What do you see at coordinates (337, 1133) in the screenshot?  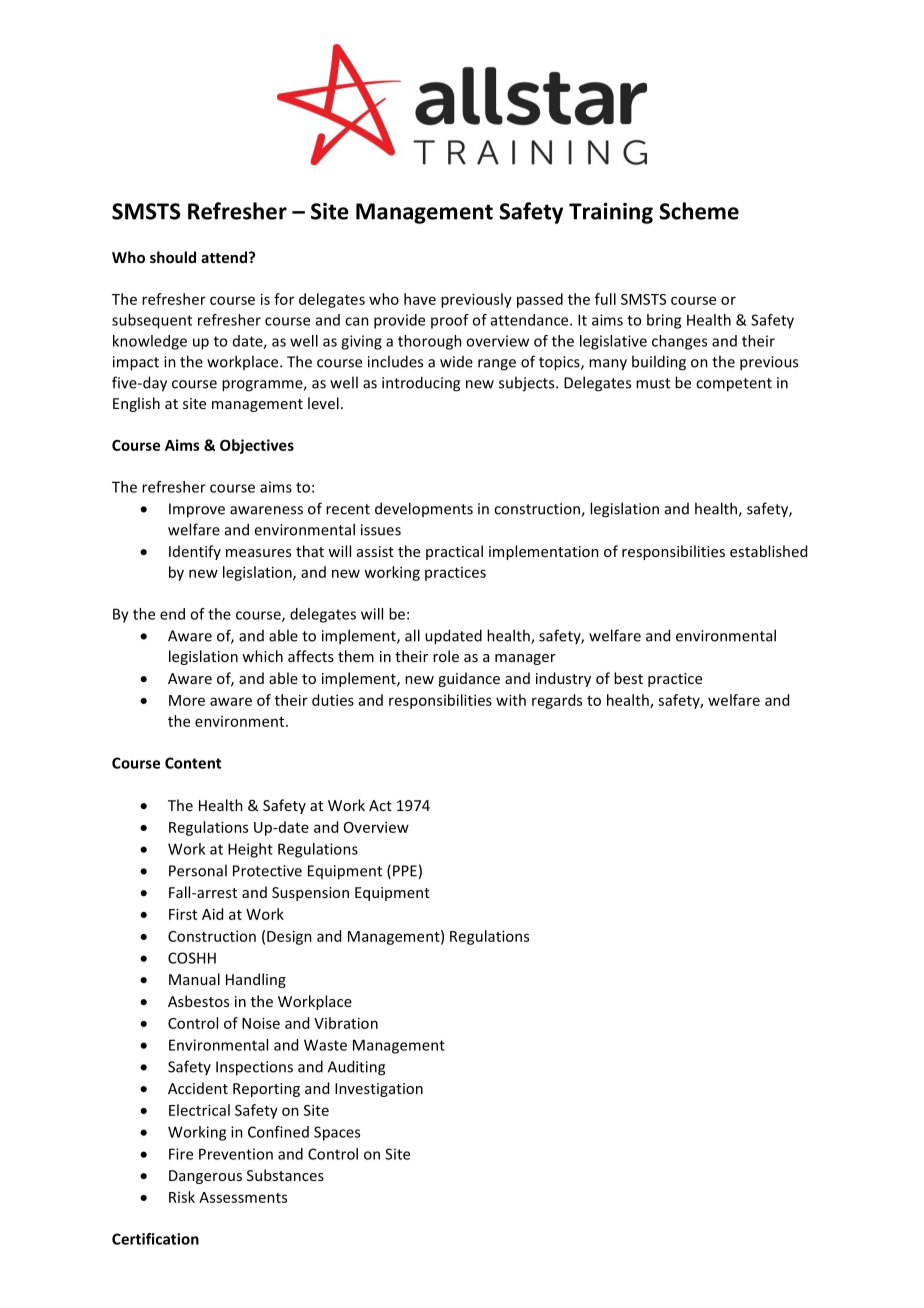 I see `Spaces` at bounding box center [337, 1133].
